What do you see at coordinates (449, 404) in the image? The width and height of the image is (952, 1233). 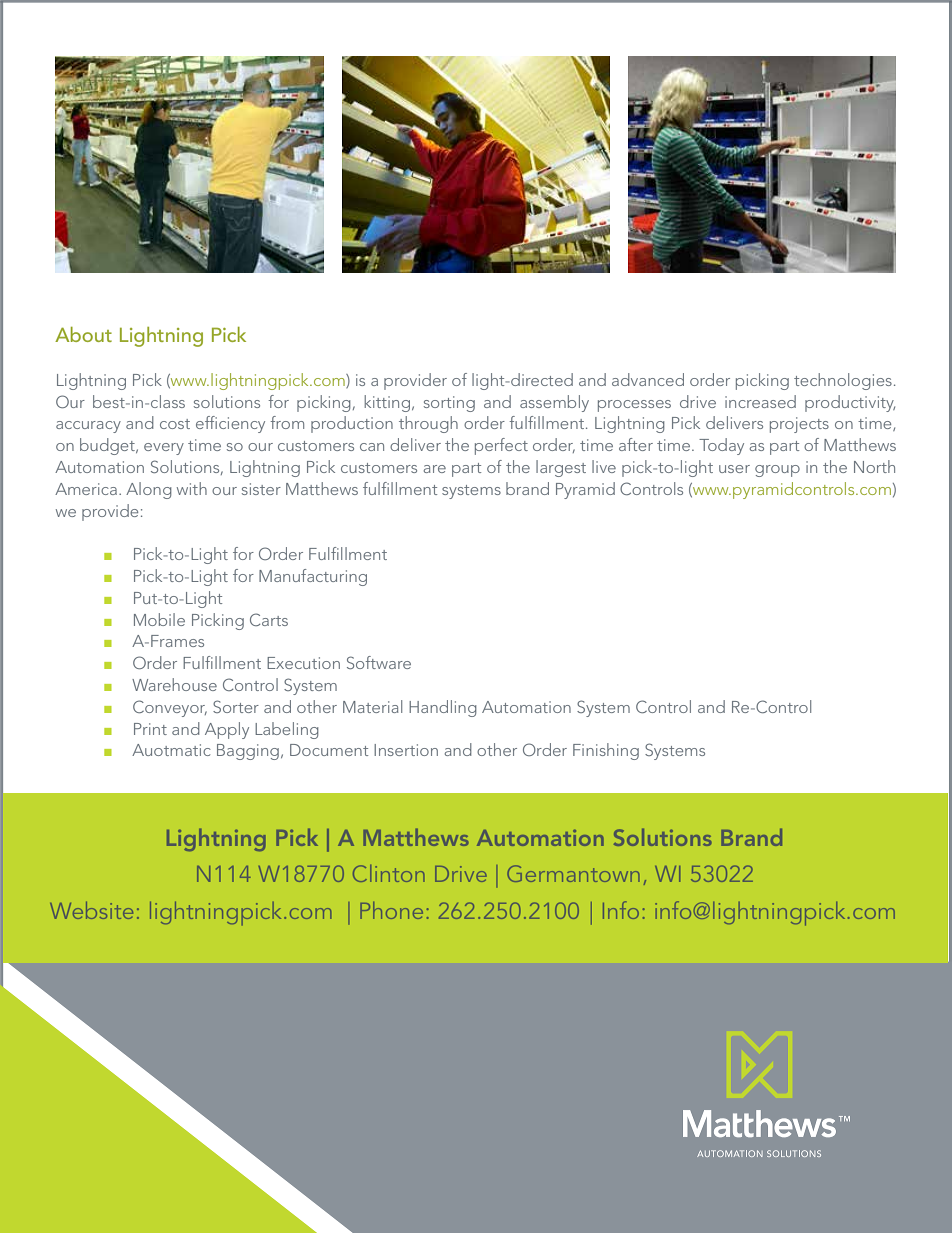 I see `sorting` at bounding box center [449, 404].
